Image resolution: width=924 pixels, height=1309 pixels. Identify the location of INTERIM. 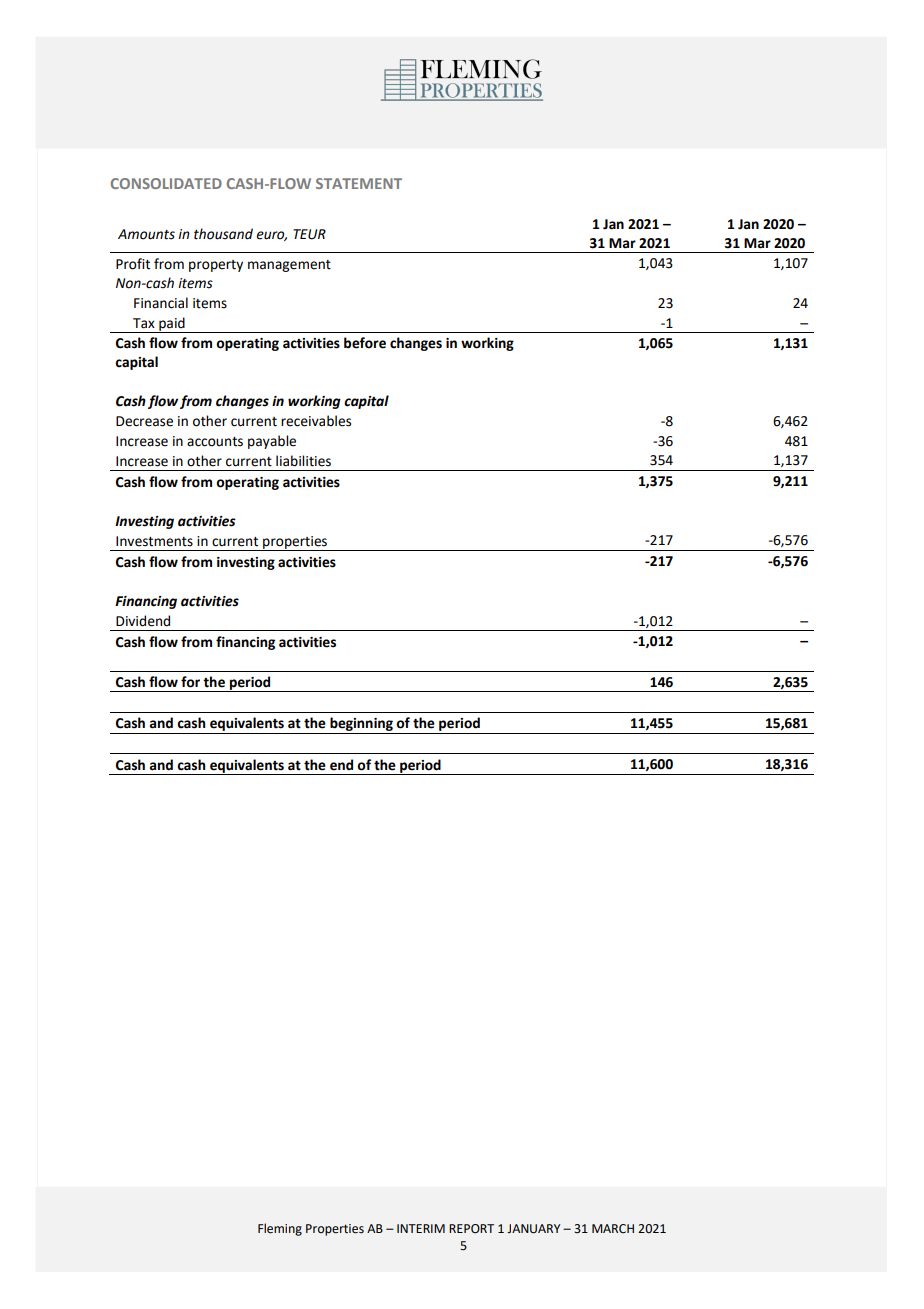
(421, 1228).
